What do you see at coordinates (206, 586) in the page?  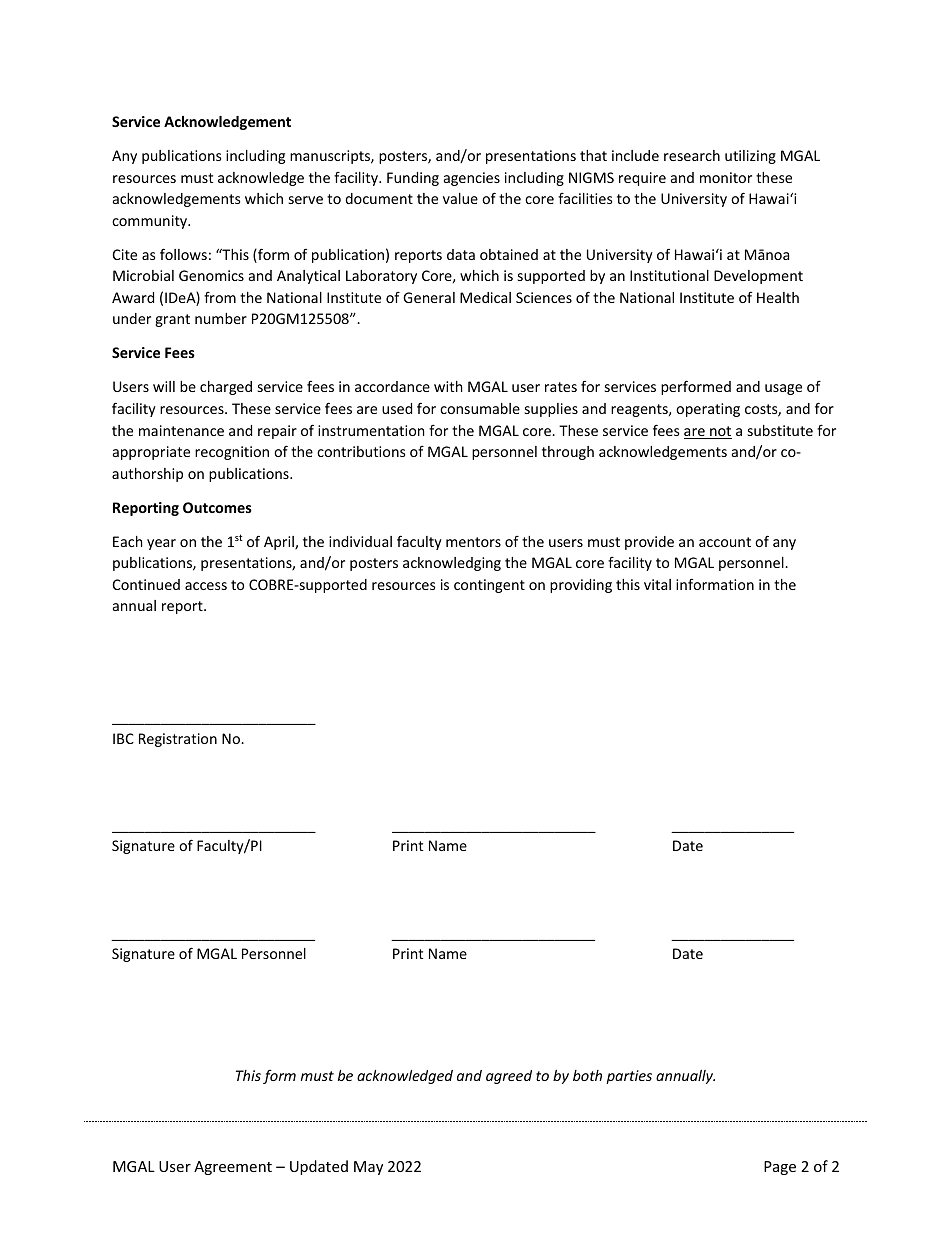 I see `access` at bounding box center [206, 586].
